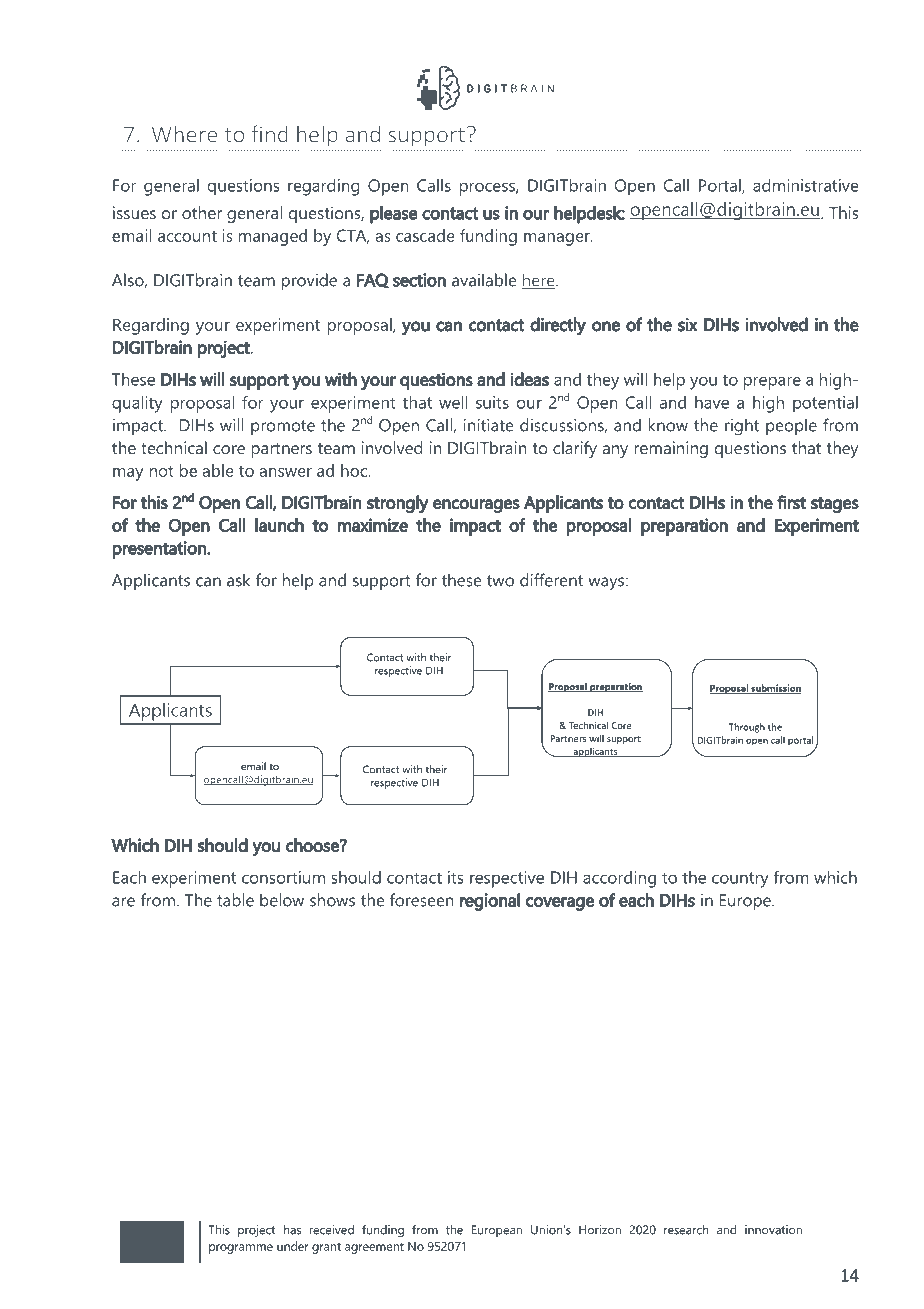 The height and width of the document is (1309, 924). I want to click on agreement, so click(374, 1248).
